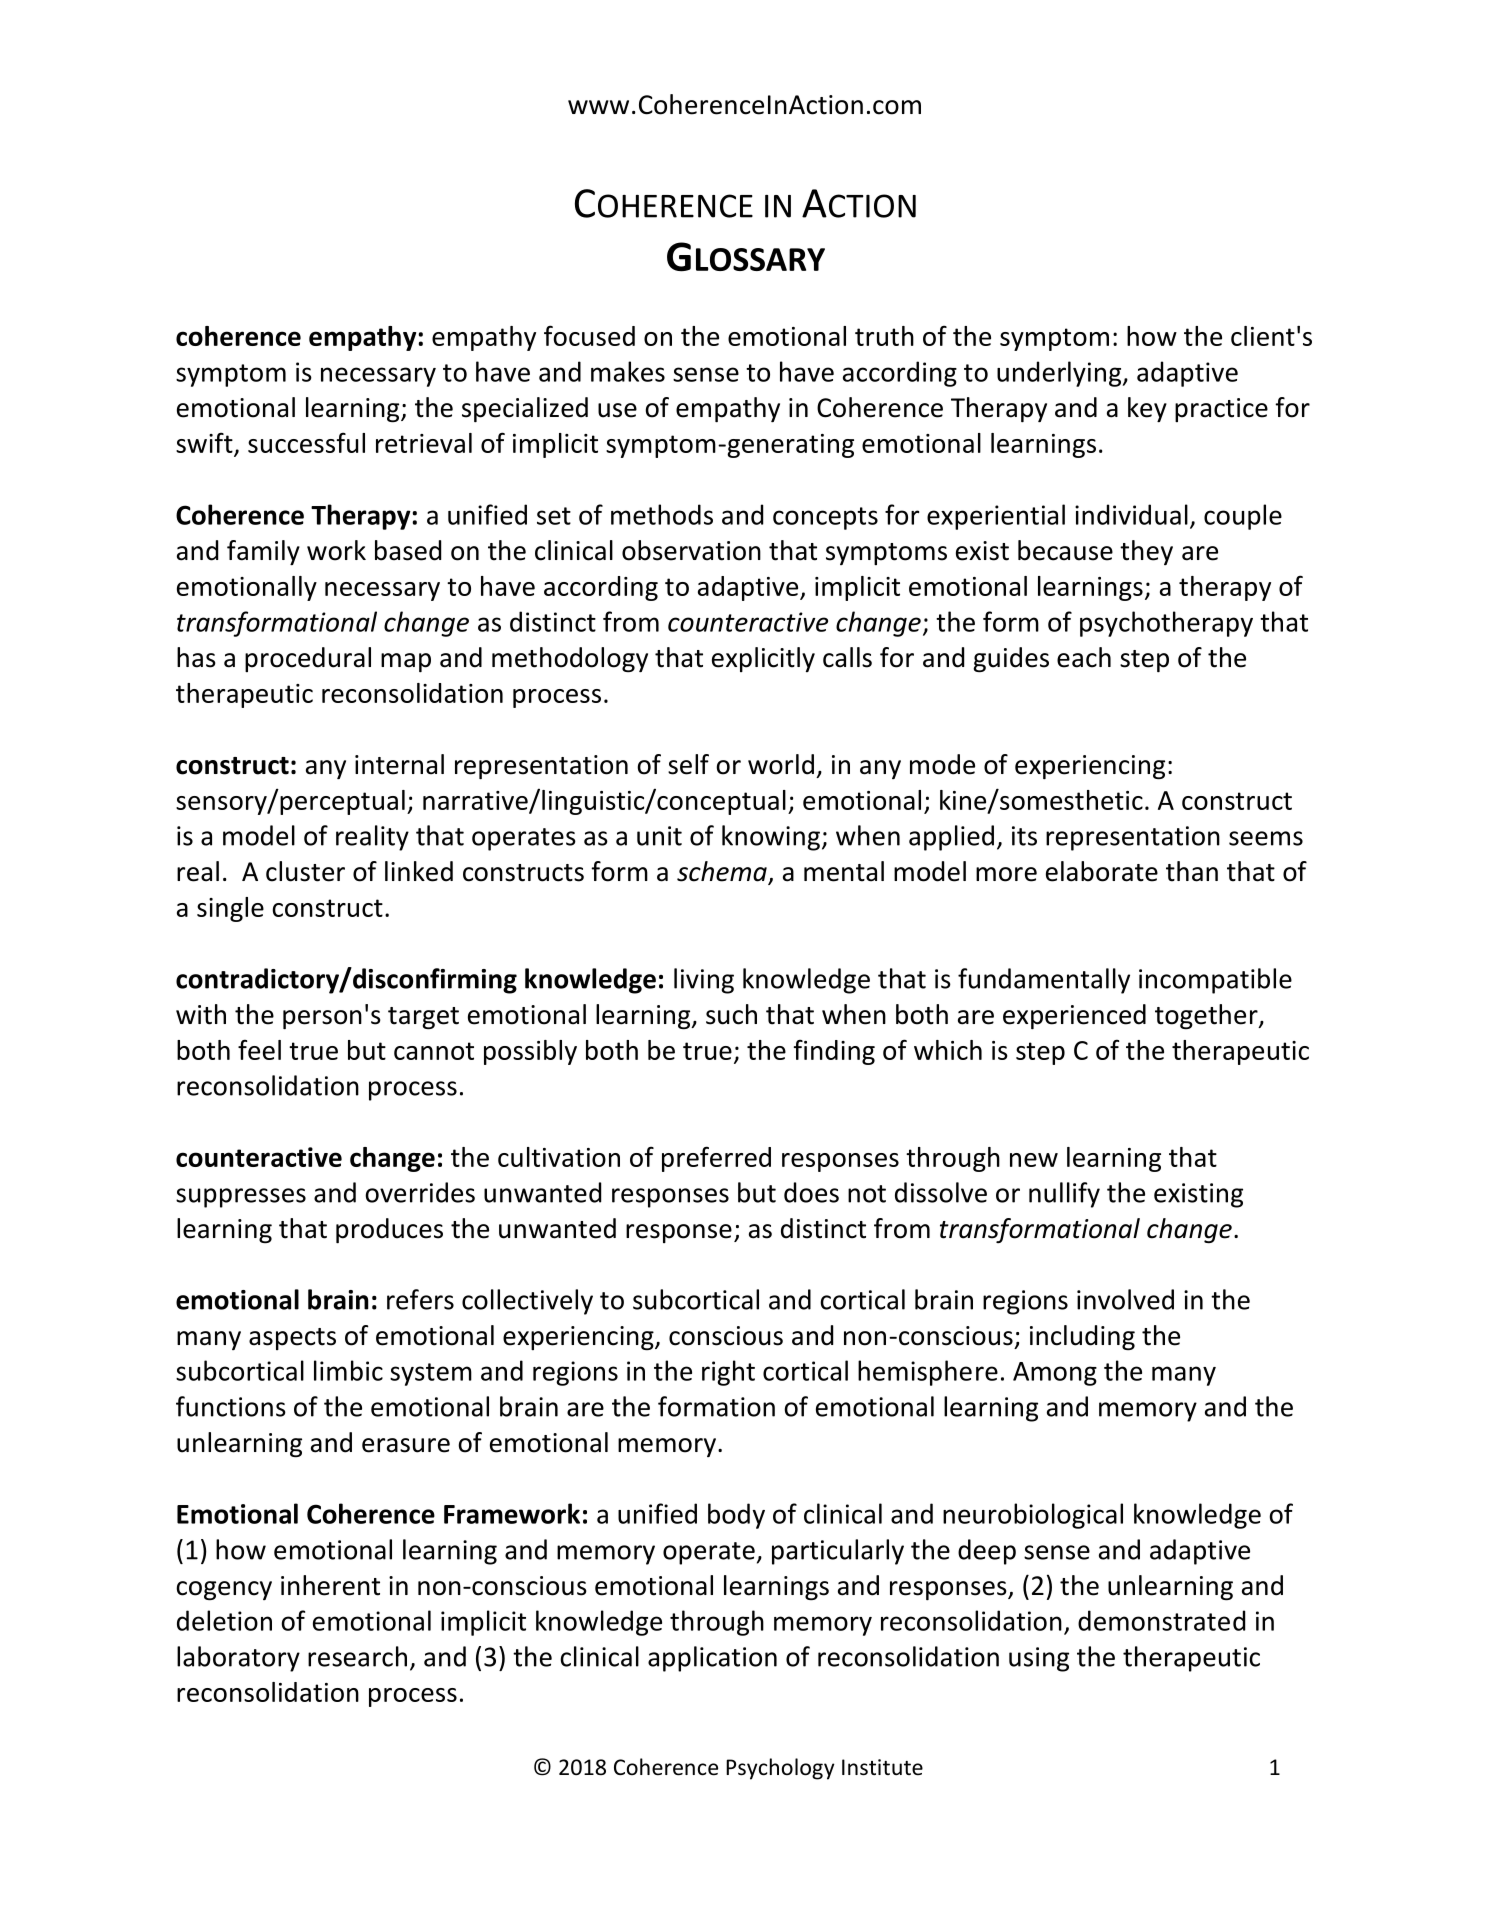  What do you see at coordinates (728, 1373) in the document?
I see `right` at bounding box center [728, 1373].
